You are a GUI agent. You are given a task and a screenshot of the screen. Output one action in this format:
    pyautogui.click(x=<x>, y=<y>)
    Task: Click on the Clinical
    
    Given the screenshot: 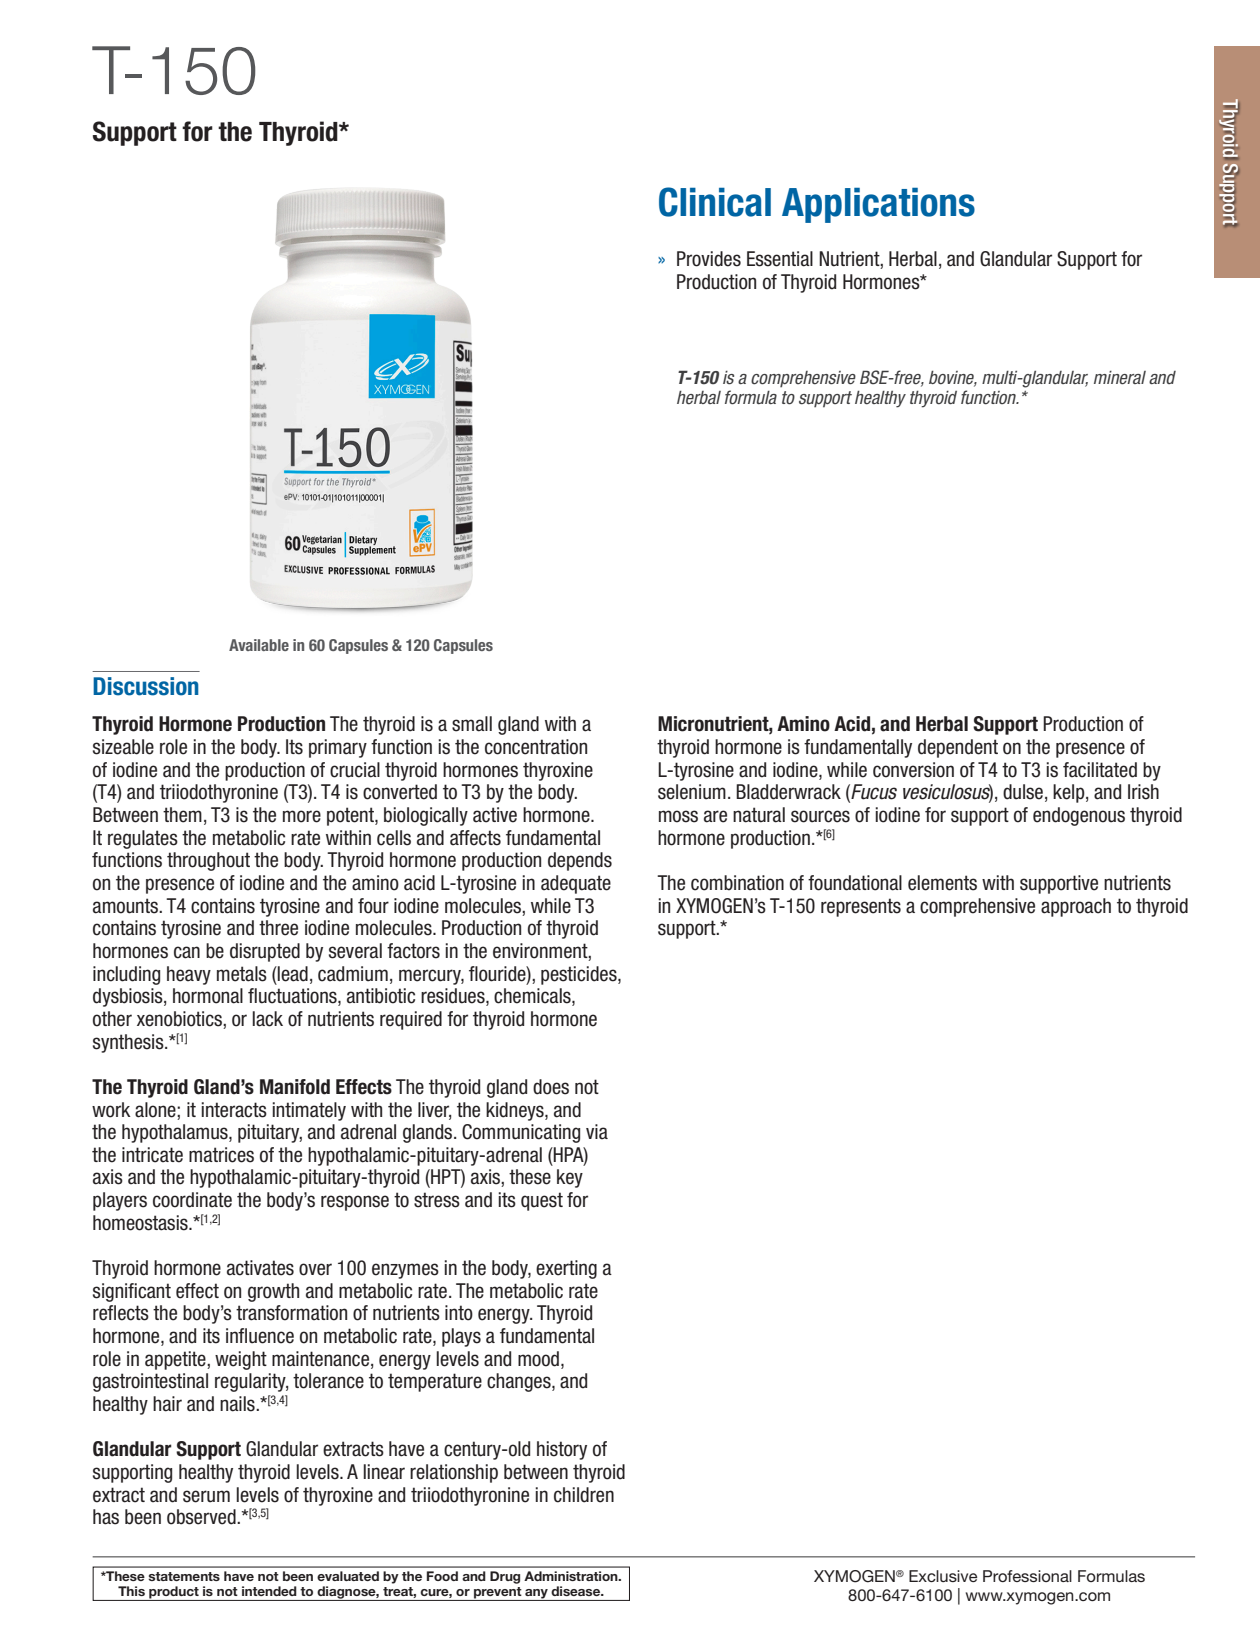 What is the action you would take?
    pyautogui.click(x=715, y=202)
